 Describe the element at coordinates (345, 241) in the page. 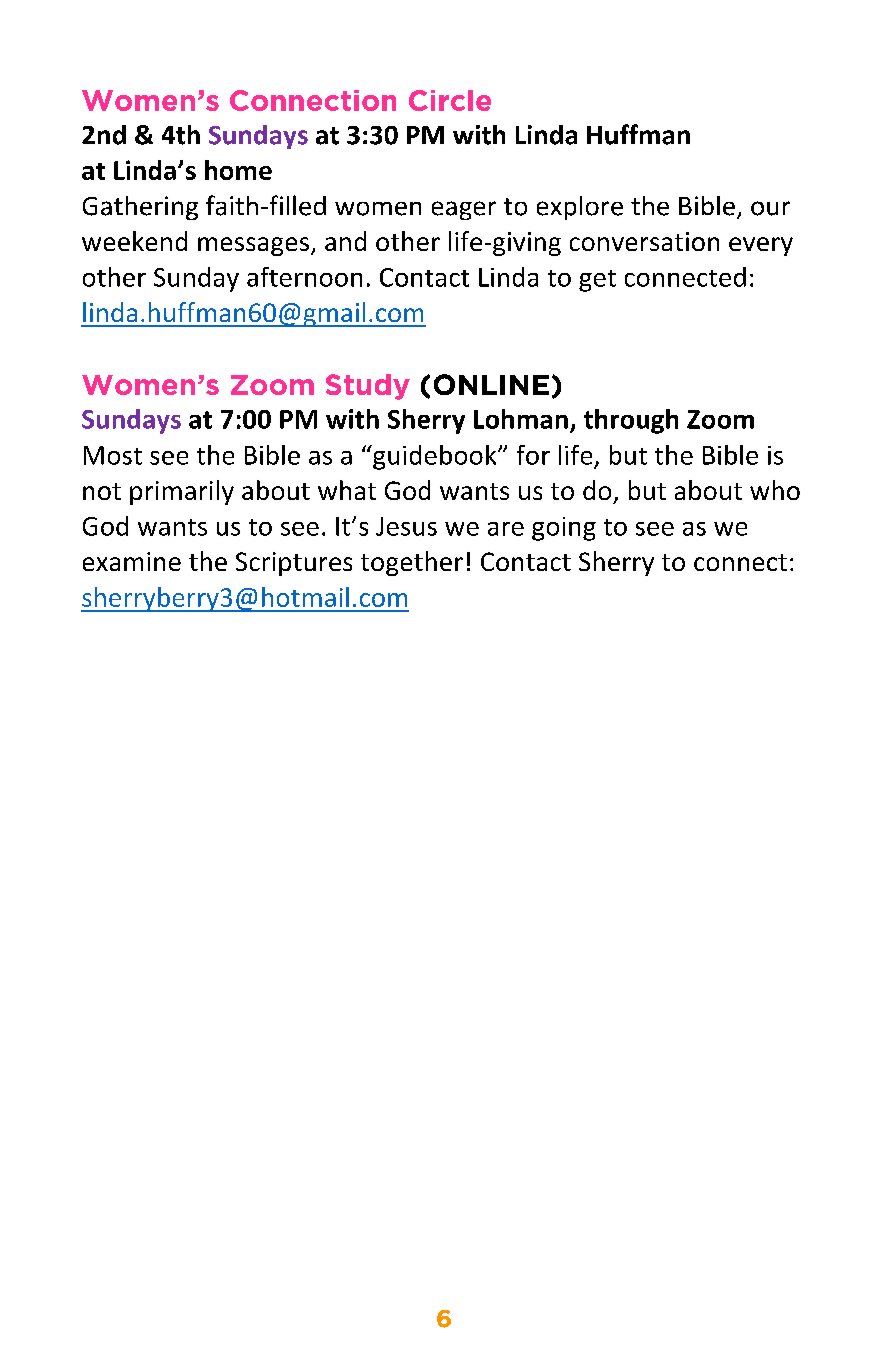

I see `and` at that location.
